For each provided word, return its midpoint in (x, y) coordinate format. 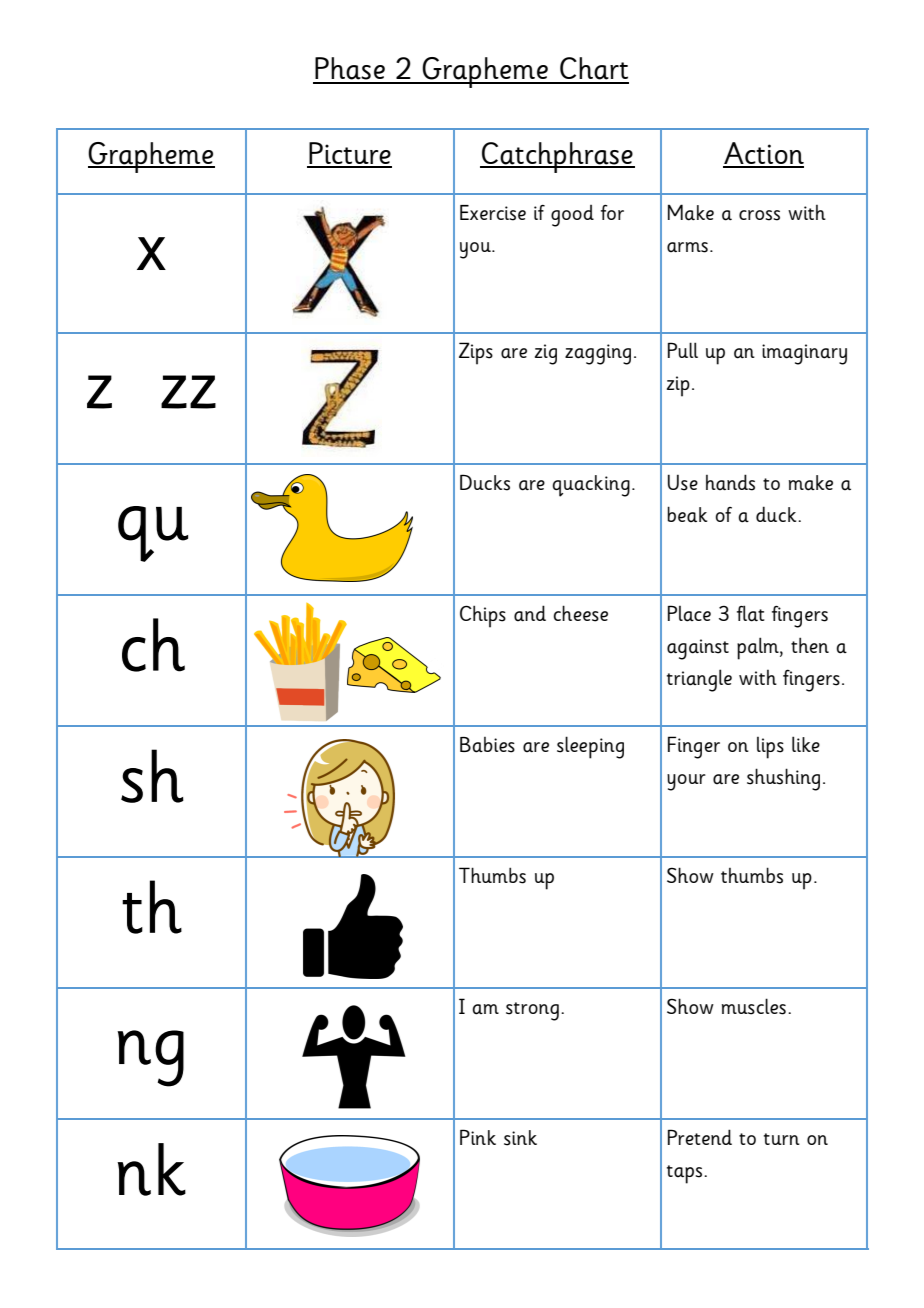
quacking (591, 486)
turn (782, 1139)
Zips (476, 353)
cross (759, 215)
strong (532, 1011)
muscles (754, 1006)
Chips (483, 616)
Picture (349, 154)
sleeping (590, 747)
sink (520, 1138)
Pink (478, 1137)
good (572, 216)
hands (730, 482)
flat (751, 613)
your (686, 782)
